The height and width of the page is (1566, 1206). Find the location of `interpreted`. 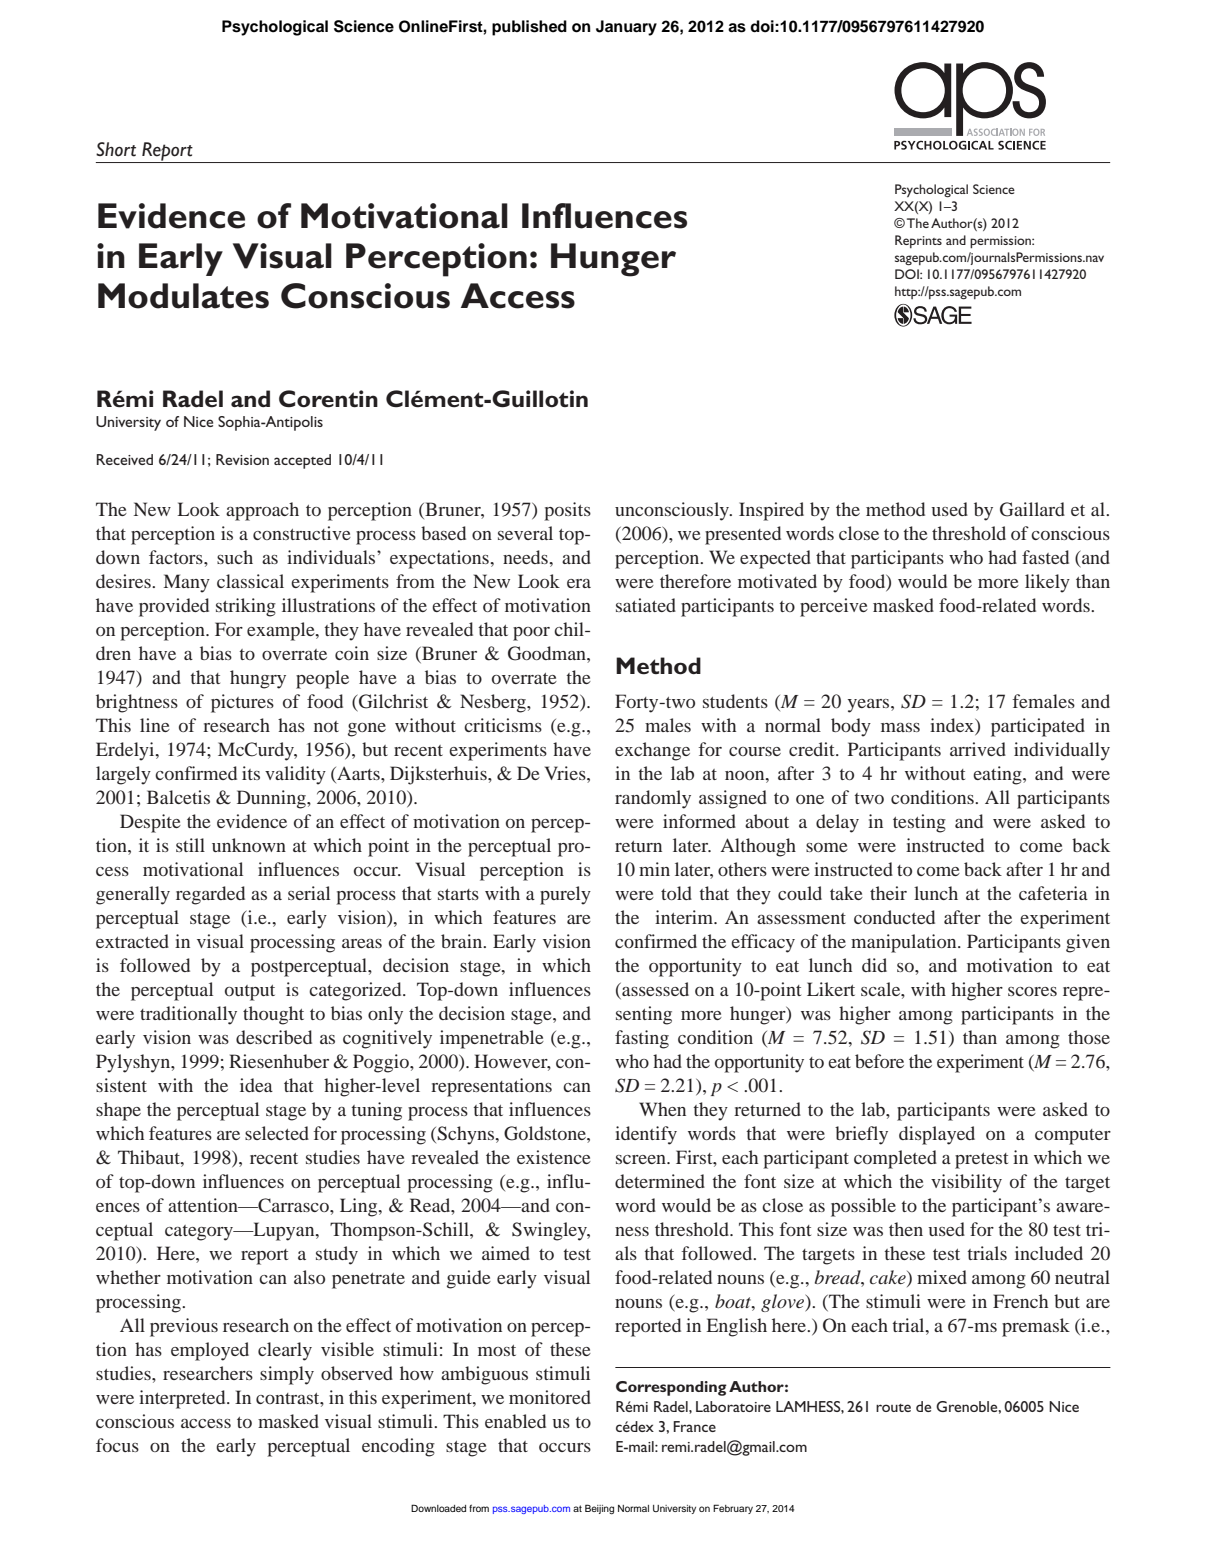

interpreted is located at coordinates (183, 1399).
